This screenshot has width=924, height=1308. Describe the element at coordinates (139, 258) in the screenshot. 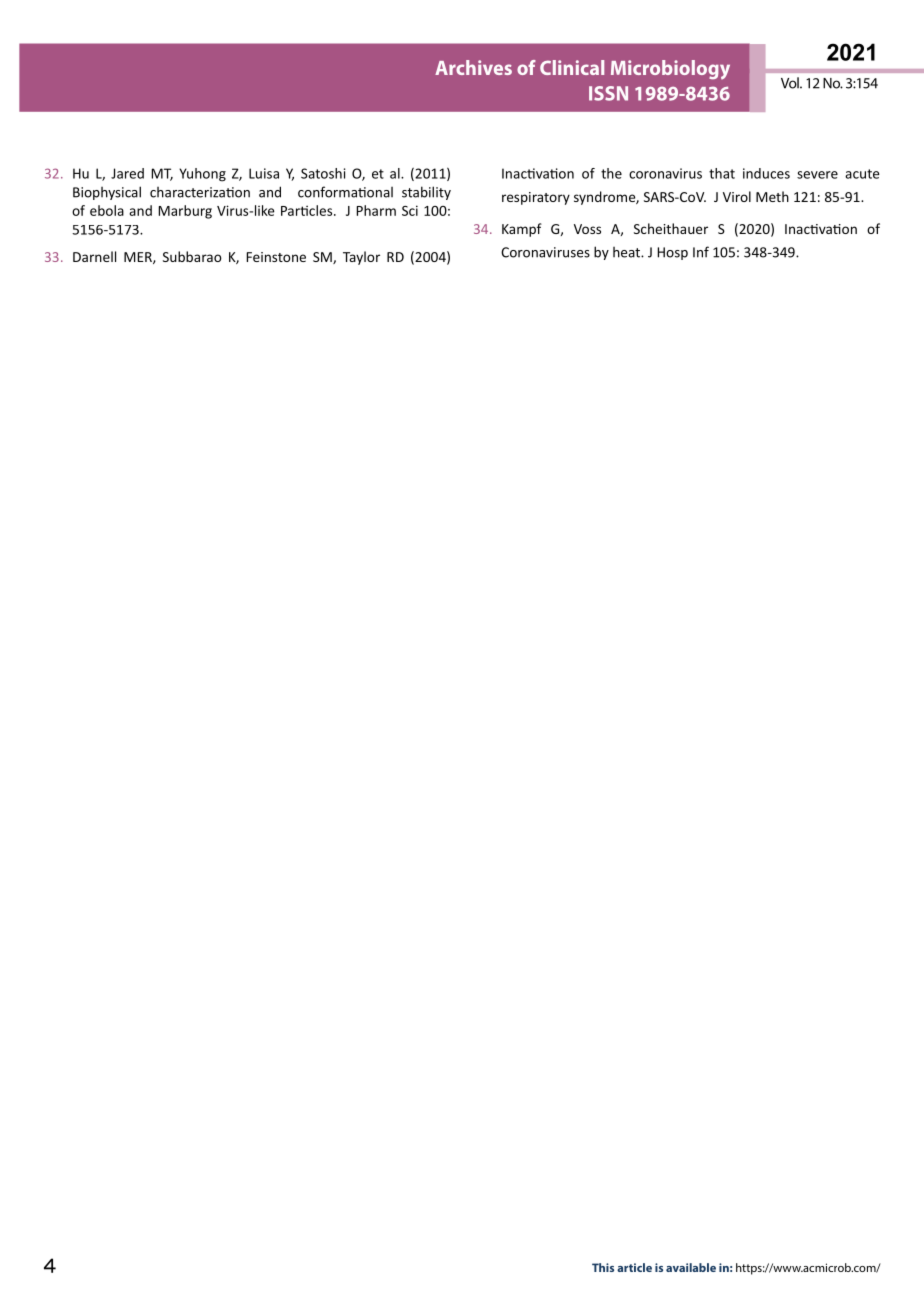

I see `MER` at that location.
